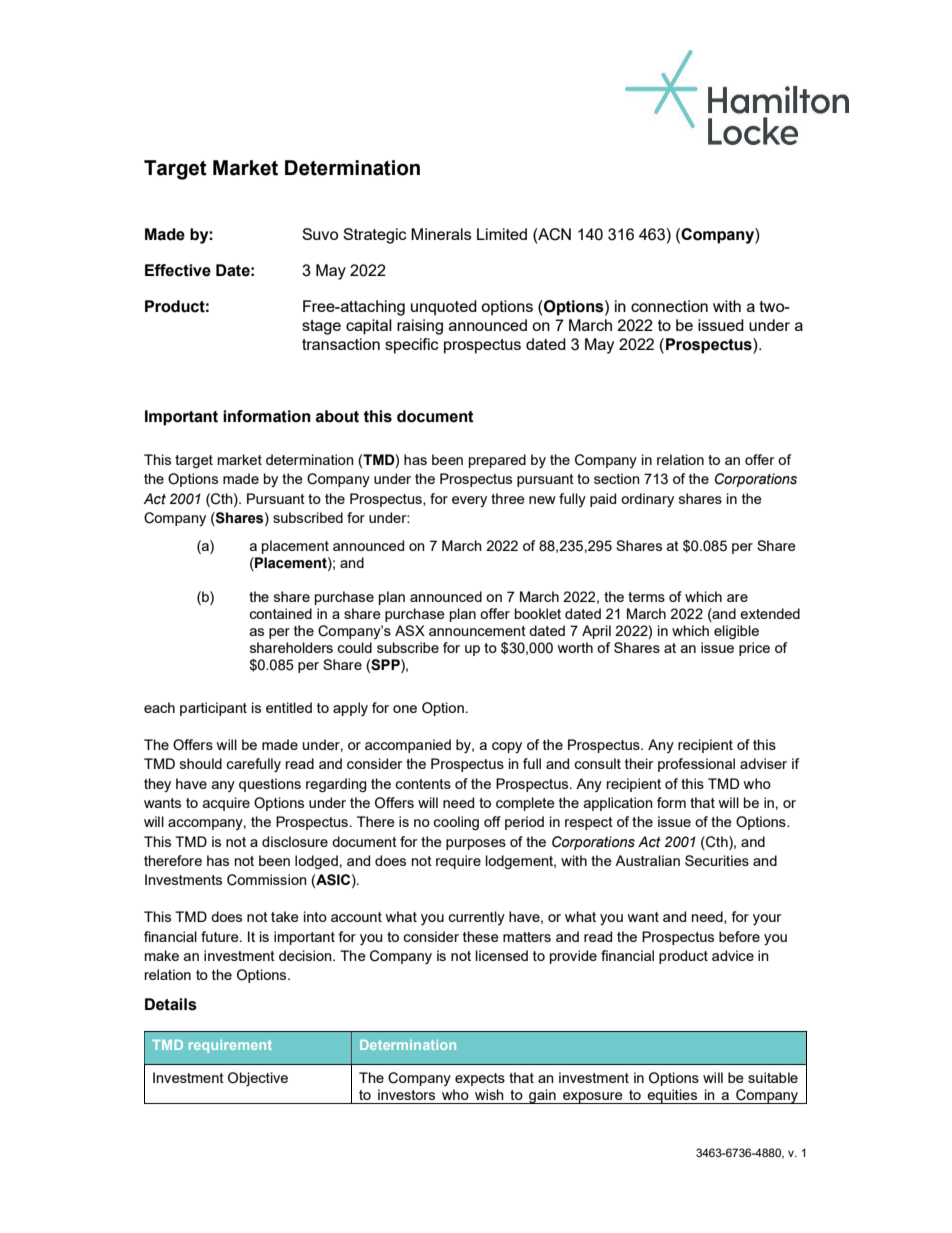 This page has width=952, height=1233. Describe the element at coordinates (477, 631) in the page. I see `announcement` at that location.
